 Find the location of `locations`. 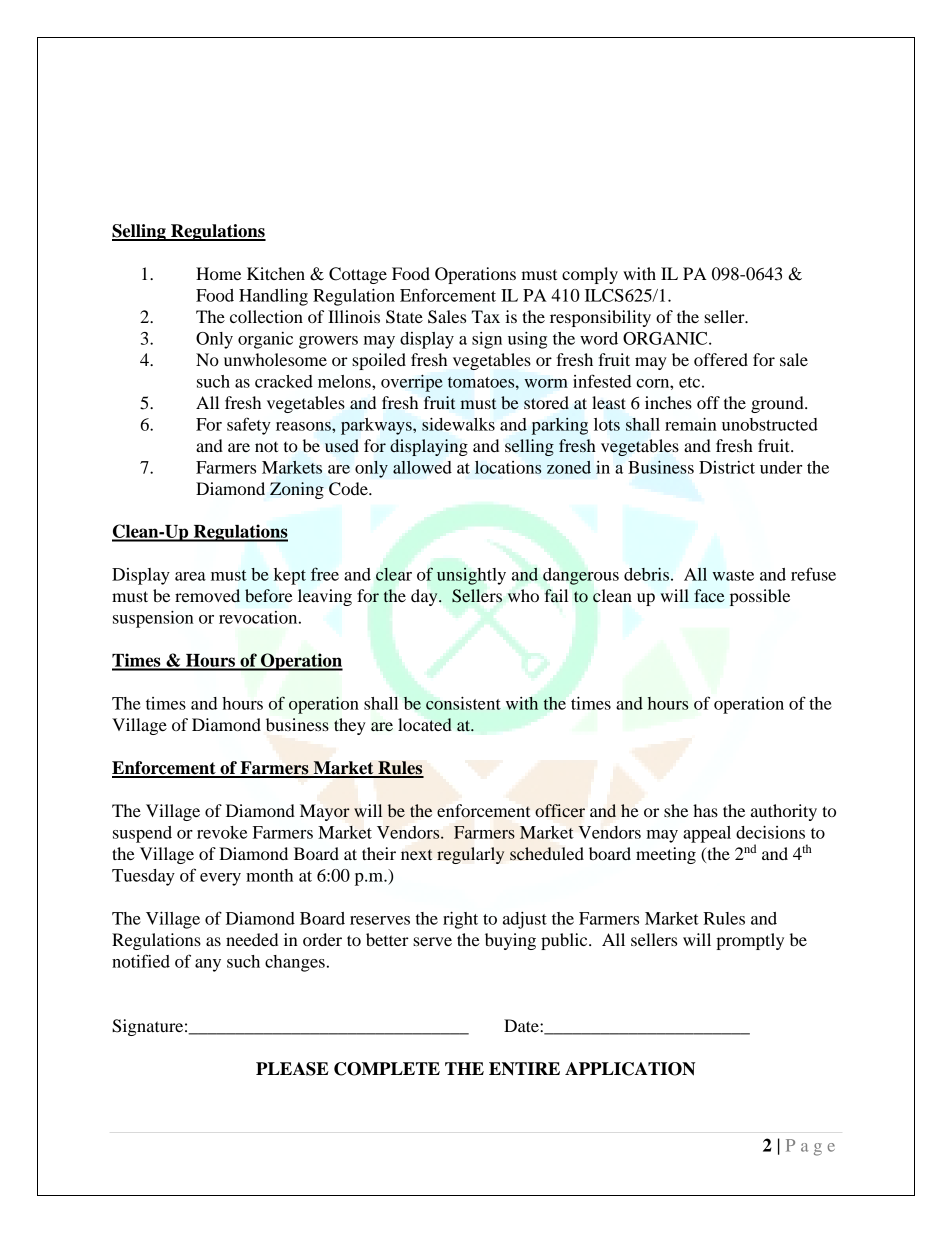

locations is located at coordinates (508, 467).
